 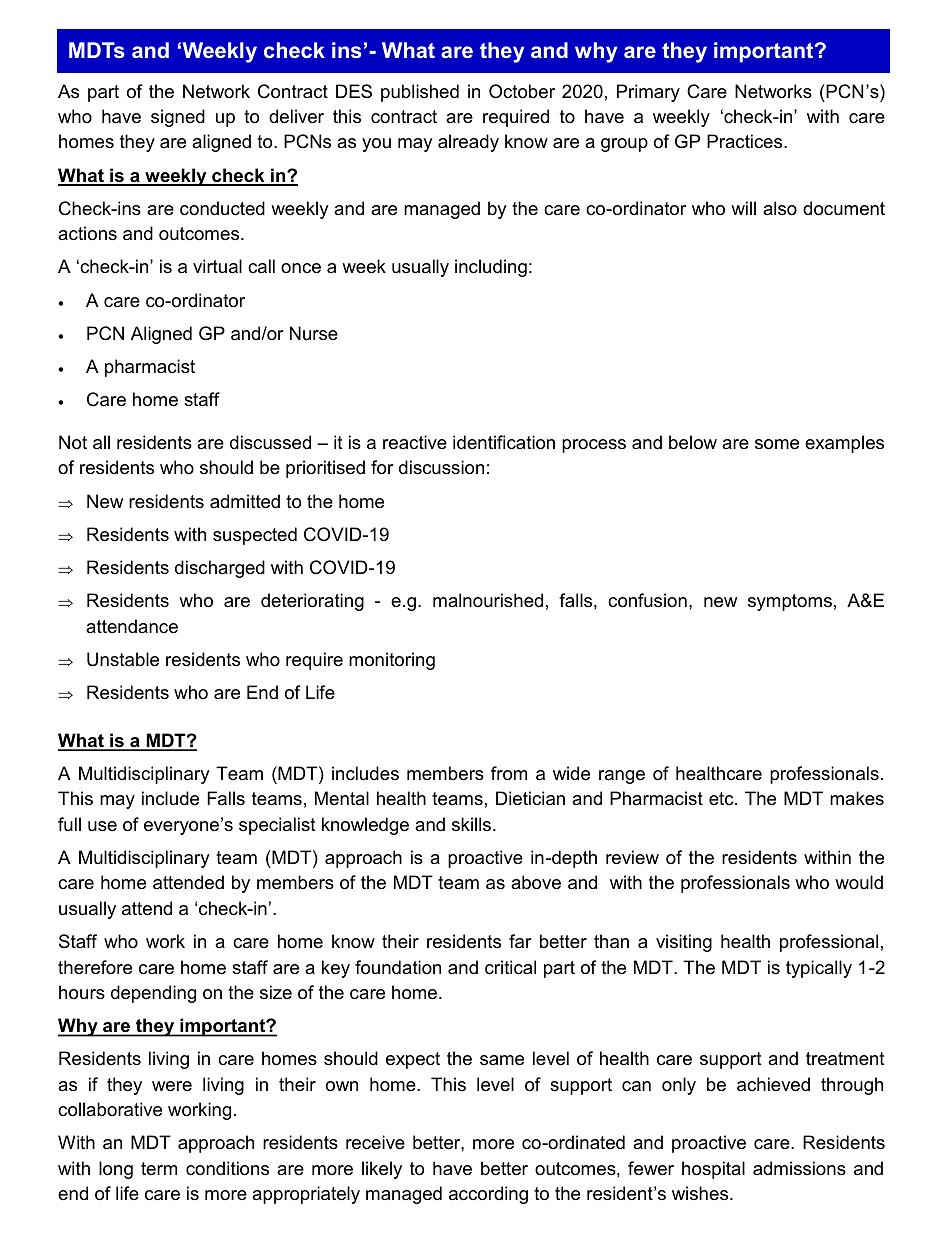 I want to click on admitted, so click(x=245, y=501).
